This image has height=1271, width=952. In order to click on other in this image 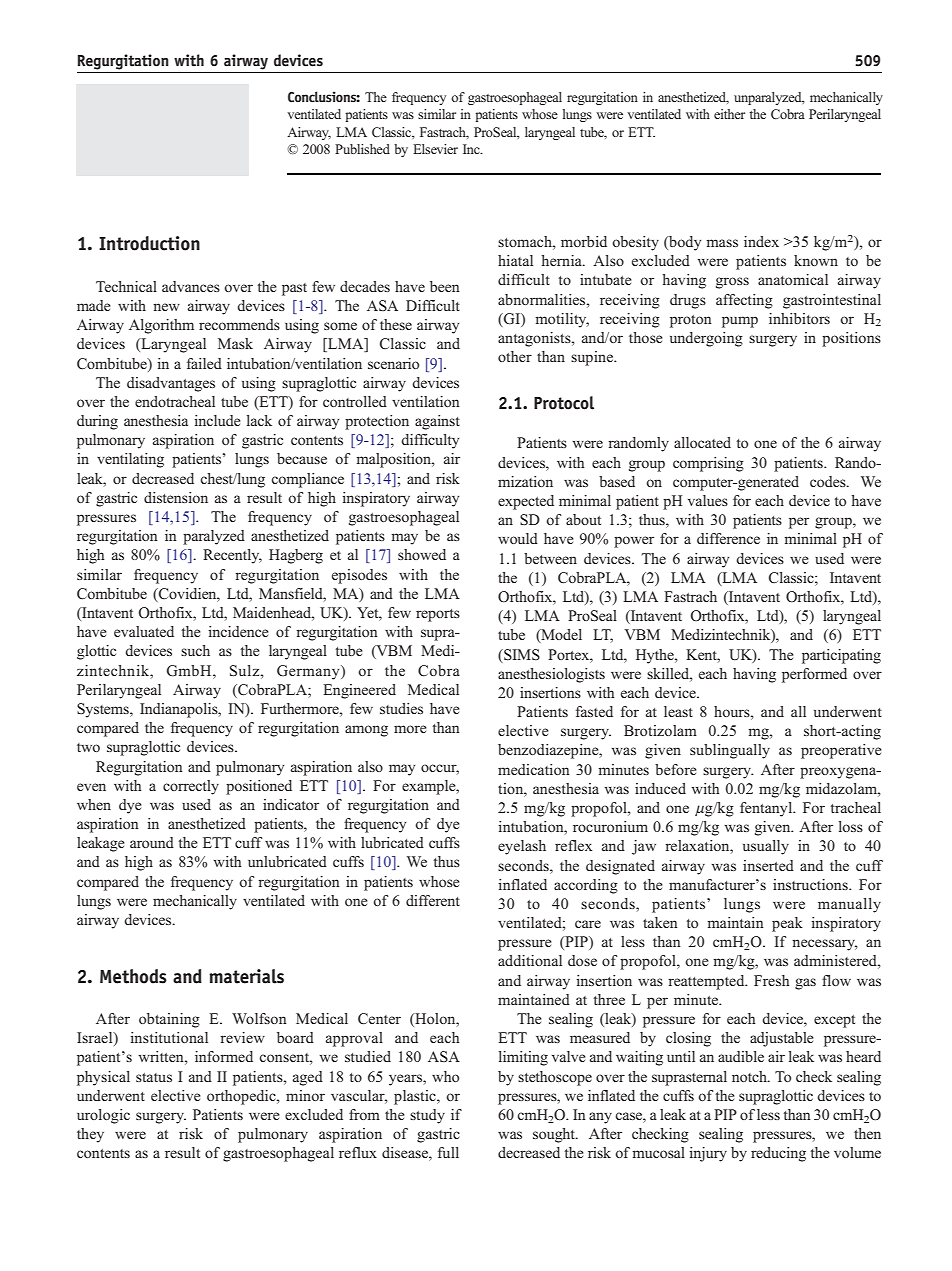, I will do `click(515, 356)`.
